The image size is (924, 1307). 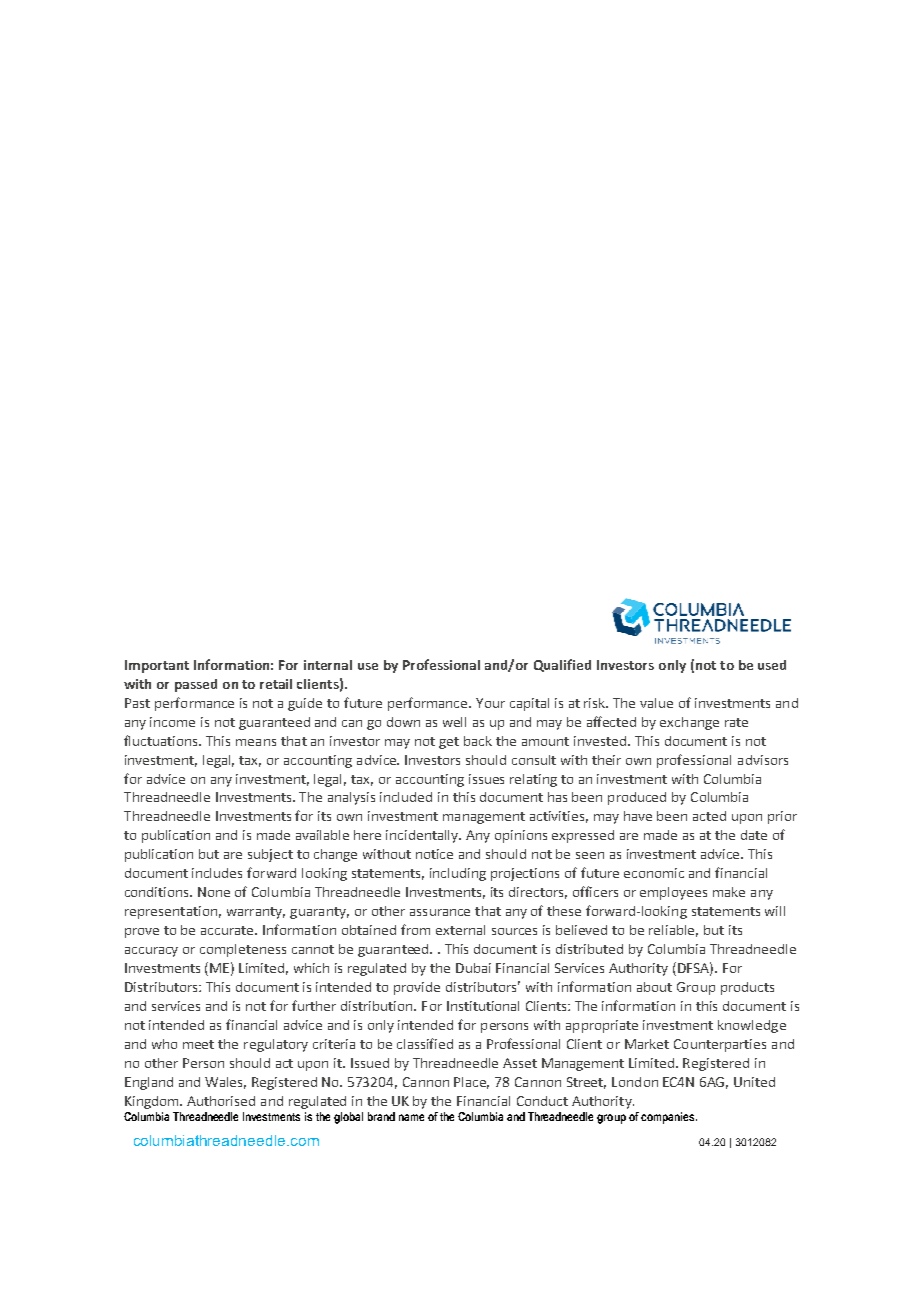 What do you see at coordinates (221, 1101) in the document?
I see `Authorised` at bounding box center [221, 1101].
